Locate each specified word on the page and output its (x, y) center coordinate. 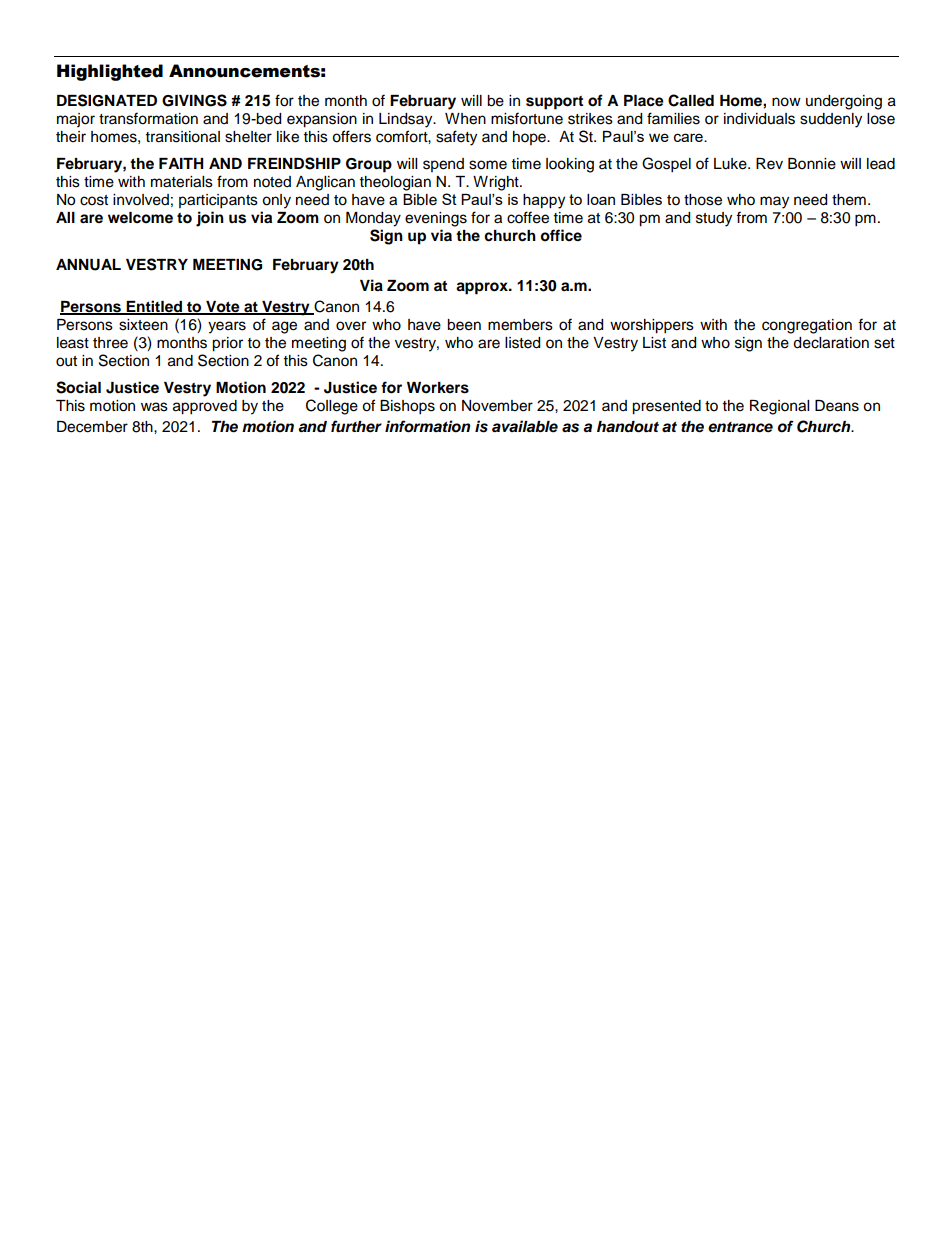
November (497, 406)
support (554, 103)
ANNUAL (88, 265)
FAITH (181, 163)
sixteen (143, 325)
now (786, 102)
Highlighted (110, 72)
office (561, 235)
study (714, 219)
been (464, 325)
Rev (769, 164)
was (154, 407)
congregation (807, 326)
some (488, 165)
